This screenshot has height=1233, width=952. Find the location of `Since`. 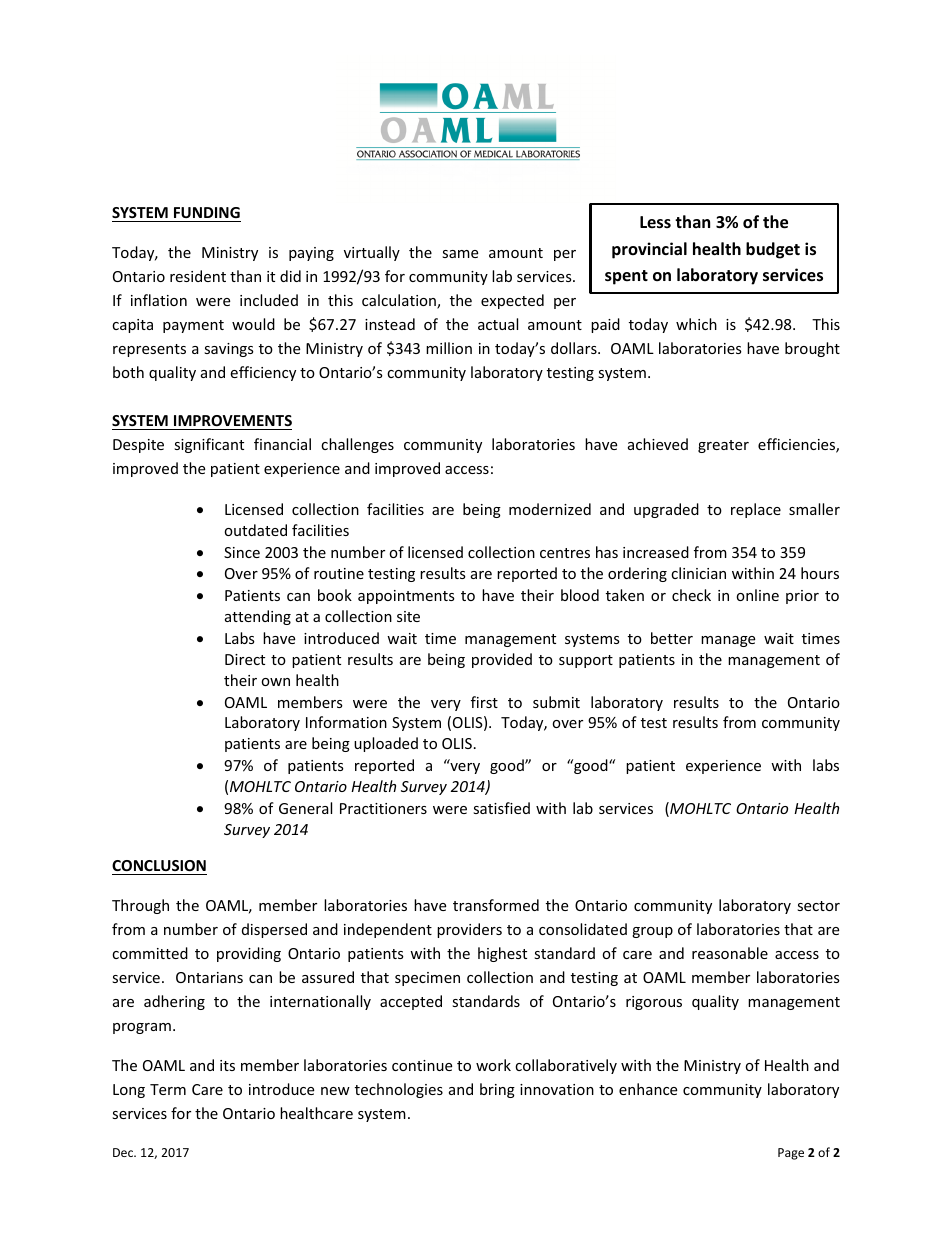

Since is located at coordinates (242, 552).
